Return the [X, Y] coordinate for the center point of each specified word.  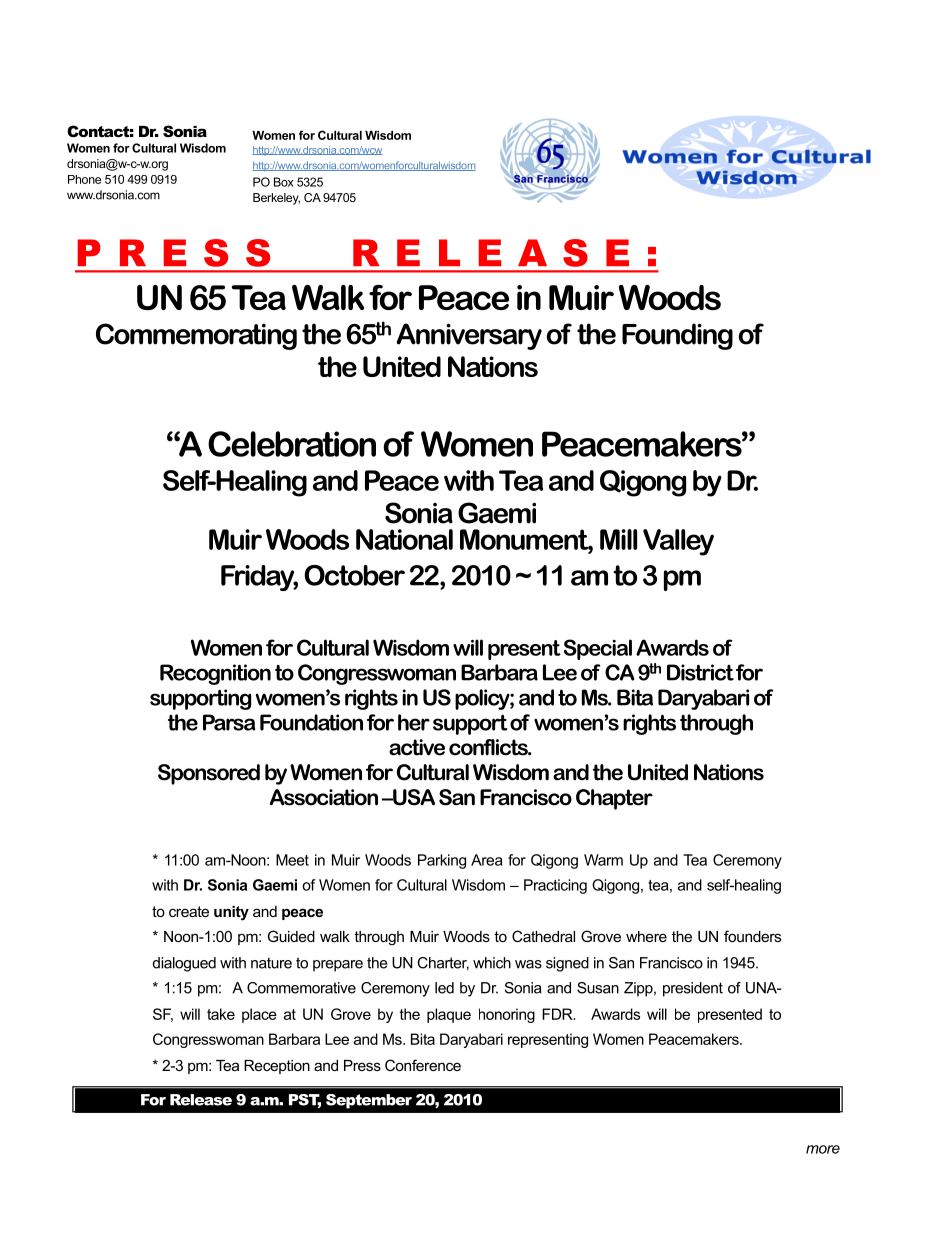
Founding [677, 336]
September [369, 1101]
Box [284, 182]
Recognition [215, 674]
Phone [84, 179]
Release [201, 1100]
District [700, 672]
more [823, 1149]
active [417, 747]
